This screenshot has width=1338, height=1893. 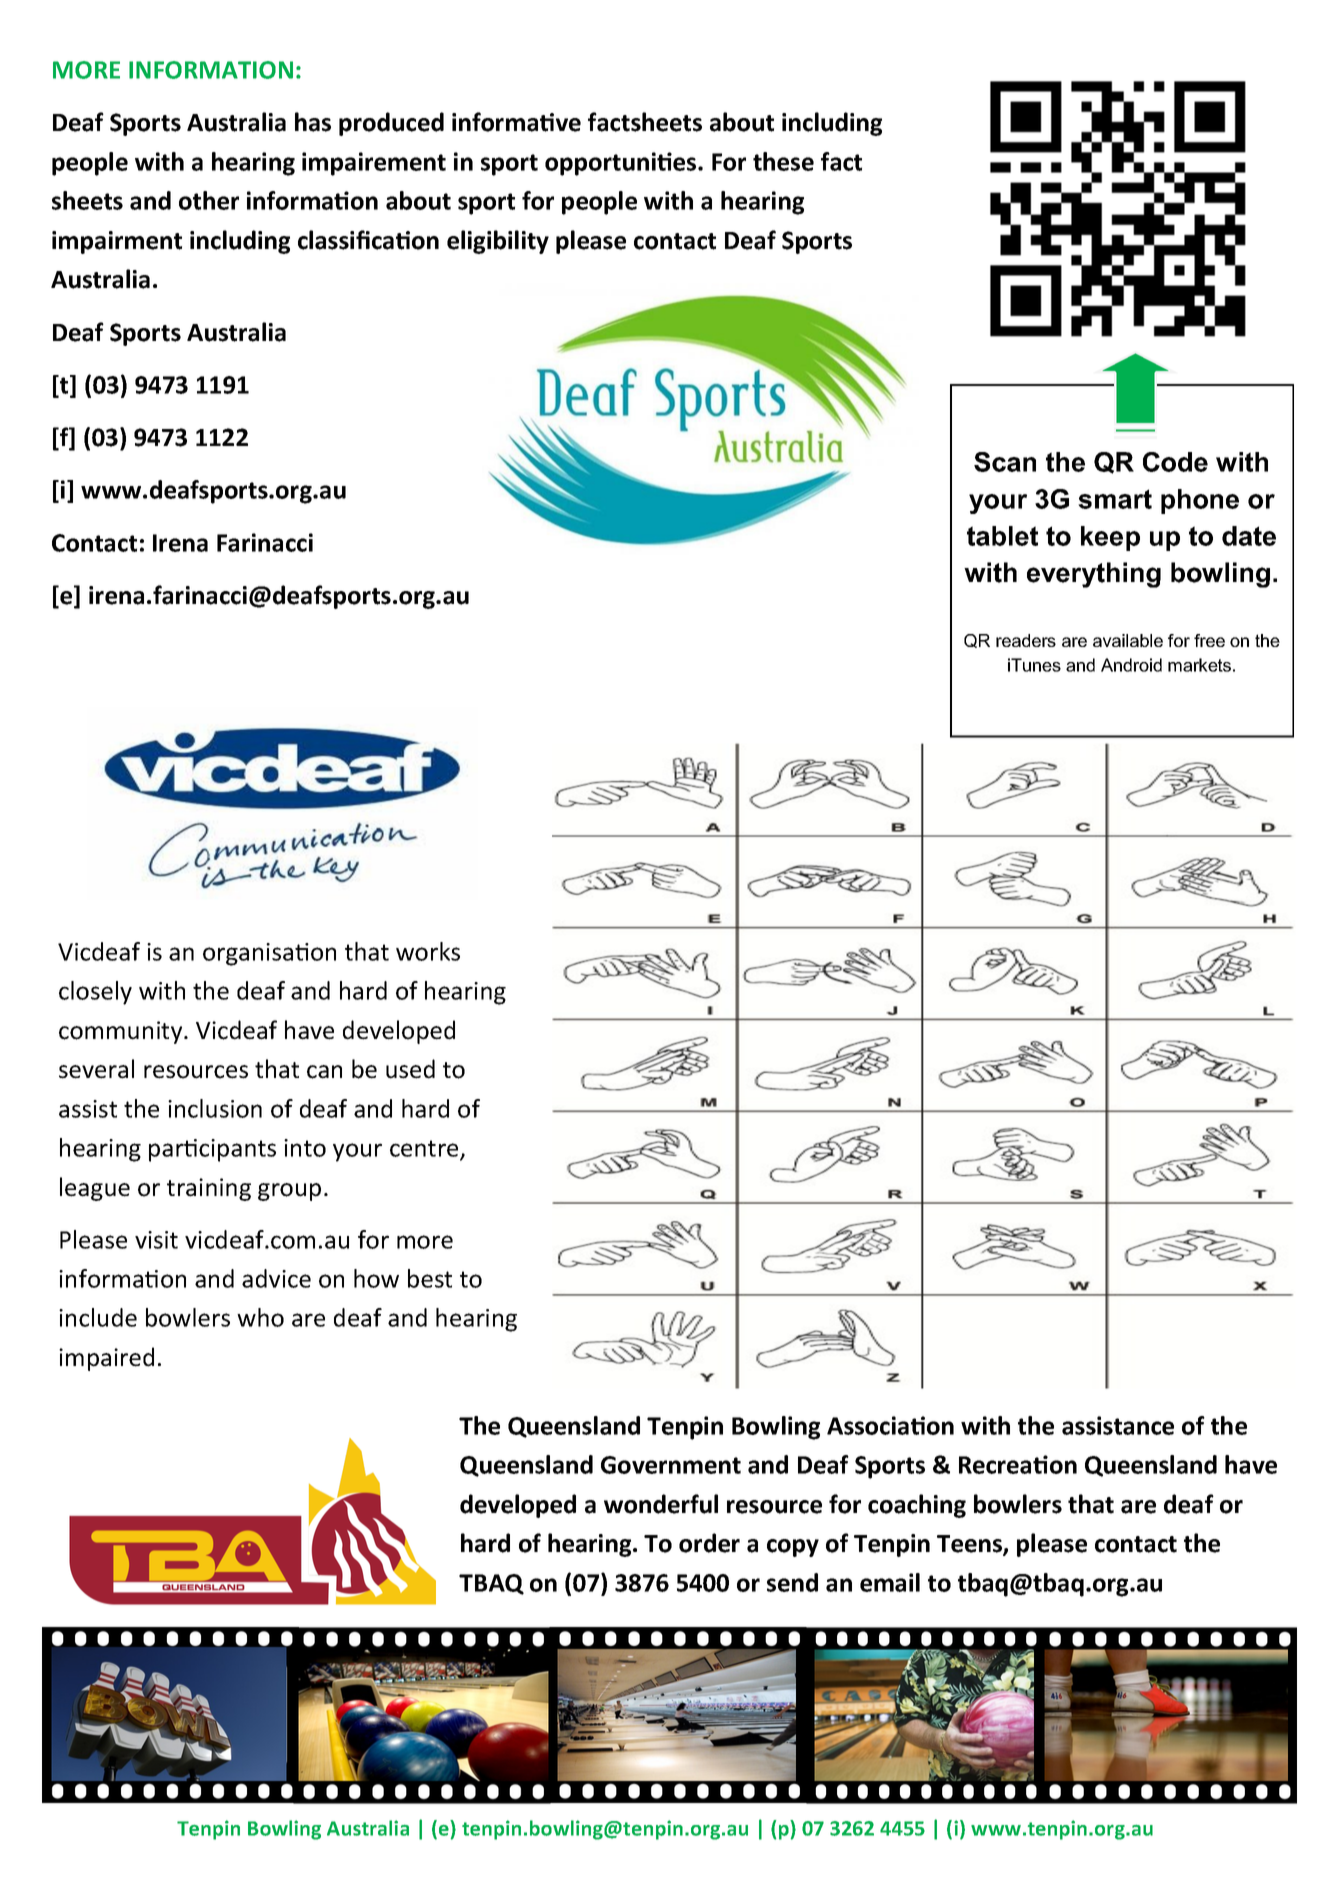 What do you see at coordinates (709, 1543) in the screenshot?
I see `order` at bounding box center [709, 1543].
